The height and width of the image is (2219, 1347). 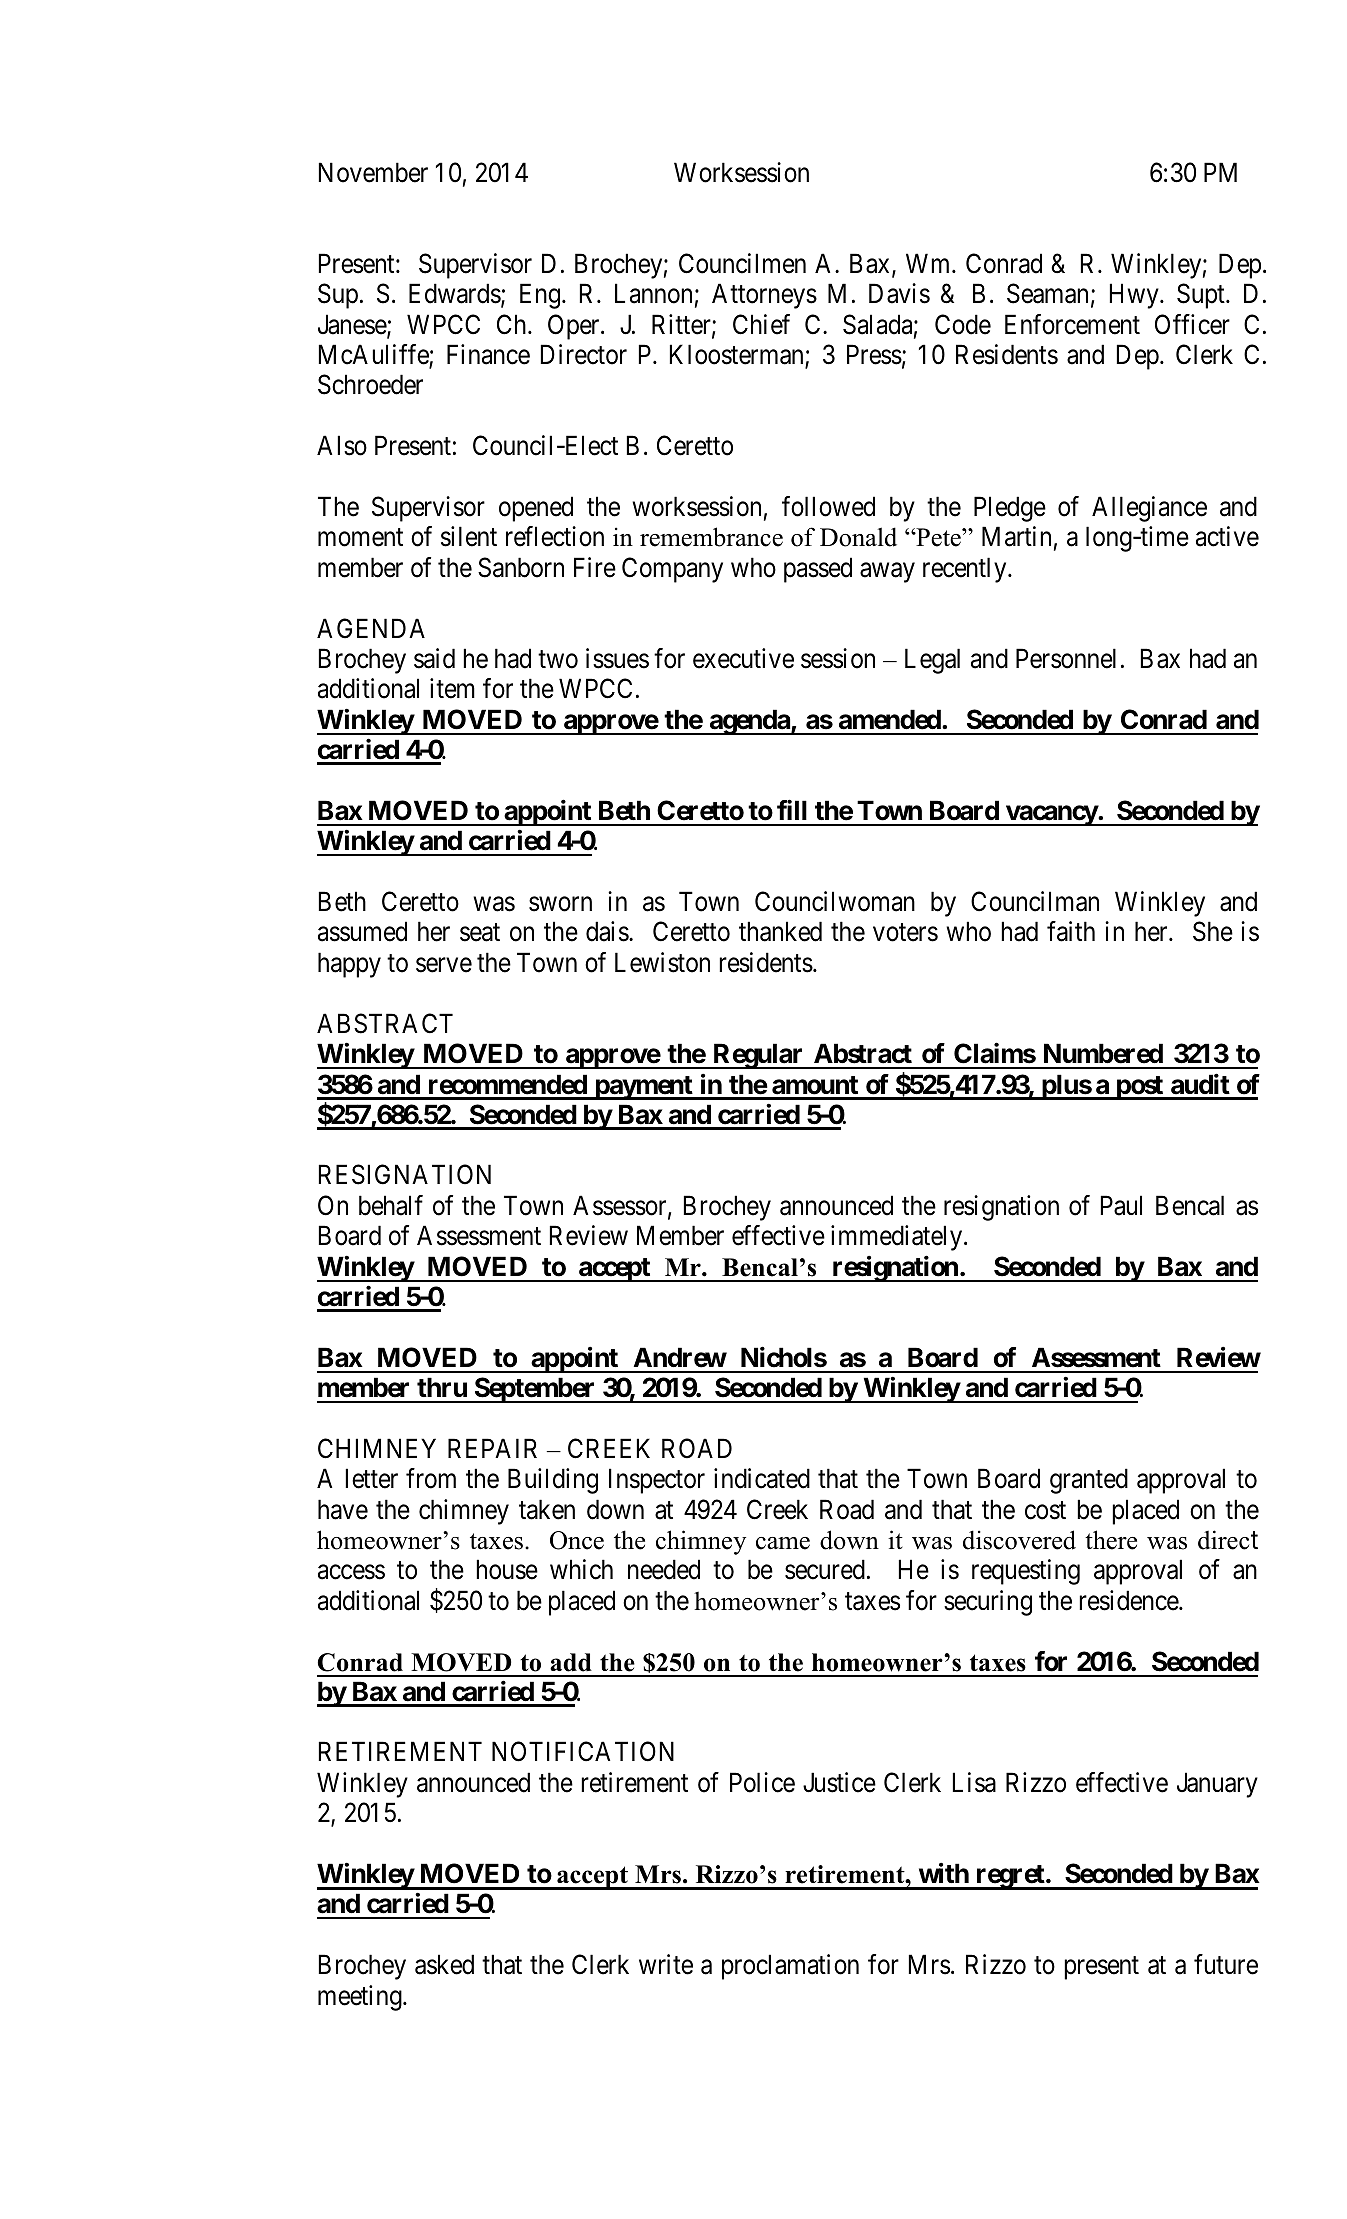 What do you see at coordinates (790, 1967) in the image?
I see `proclamation` at bounding box center [790, 1967].
